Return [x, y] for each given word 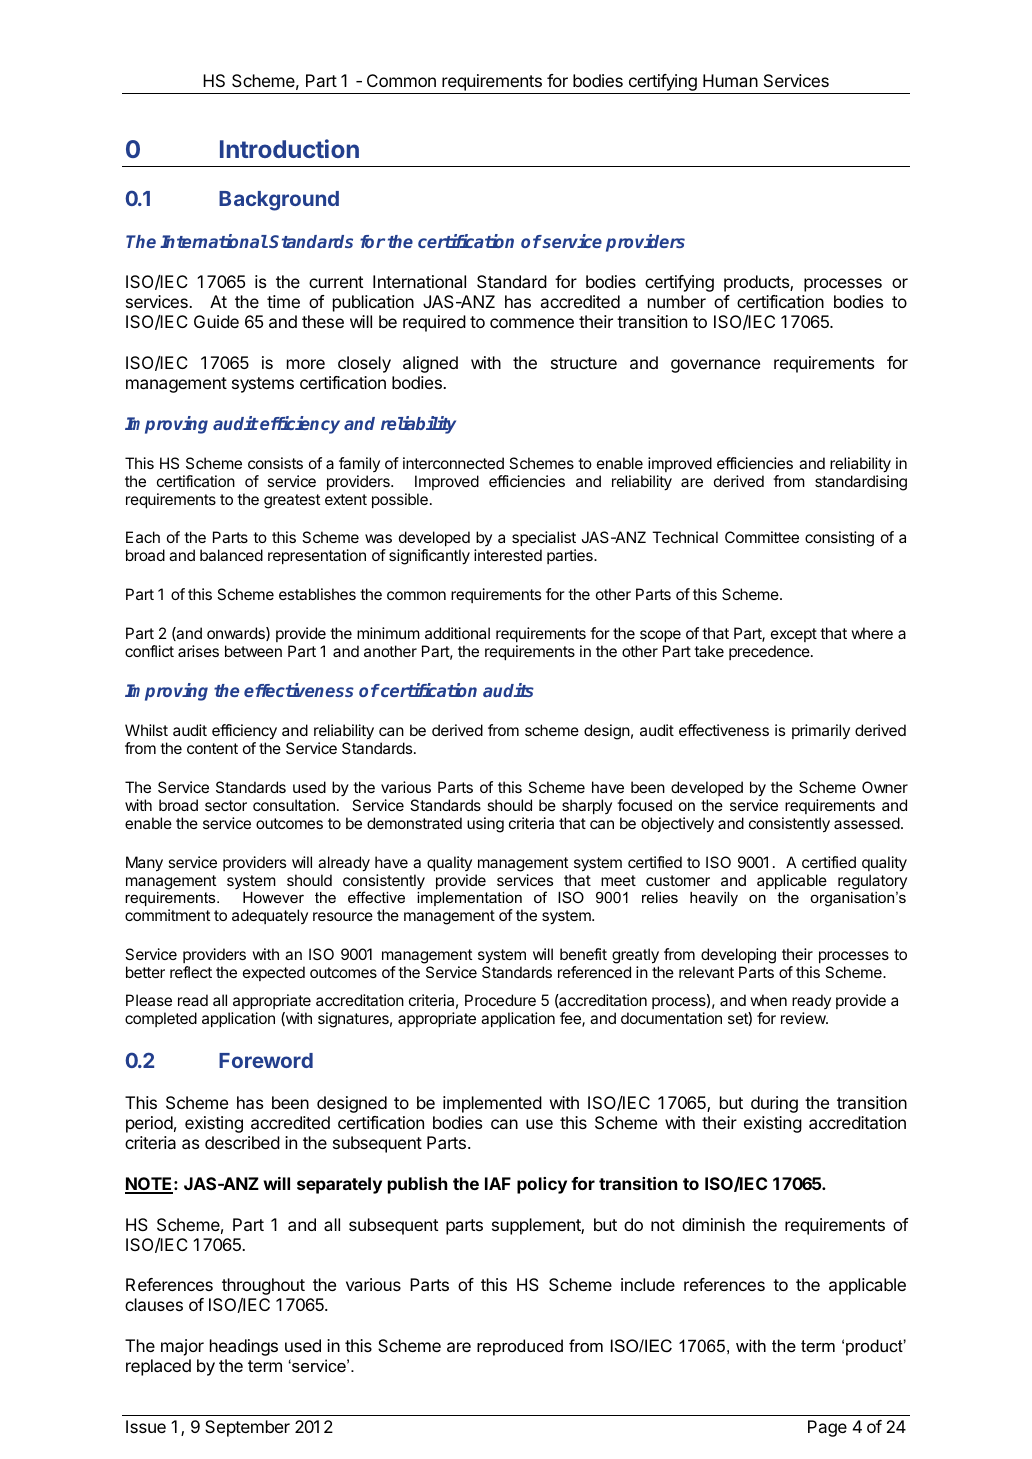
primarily [821, 731]
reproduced [520, 1347]
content [212, 748]
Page [827, 1428]
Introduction [289, 148]
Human [730, 80]
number [677, 301]
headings [244, 1347]
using [485, 825]
